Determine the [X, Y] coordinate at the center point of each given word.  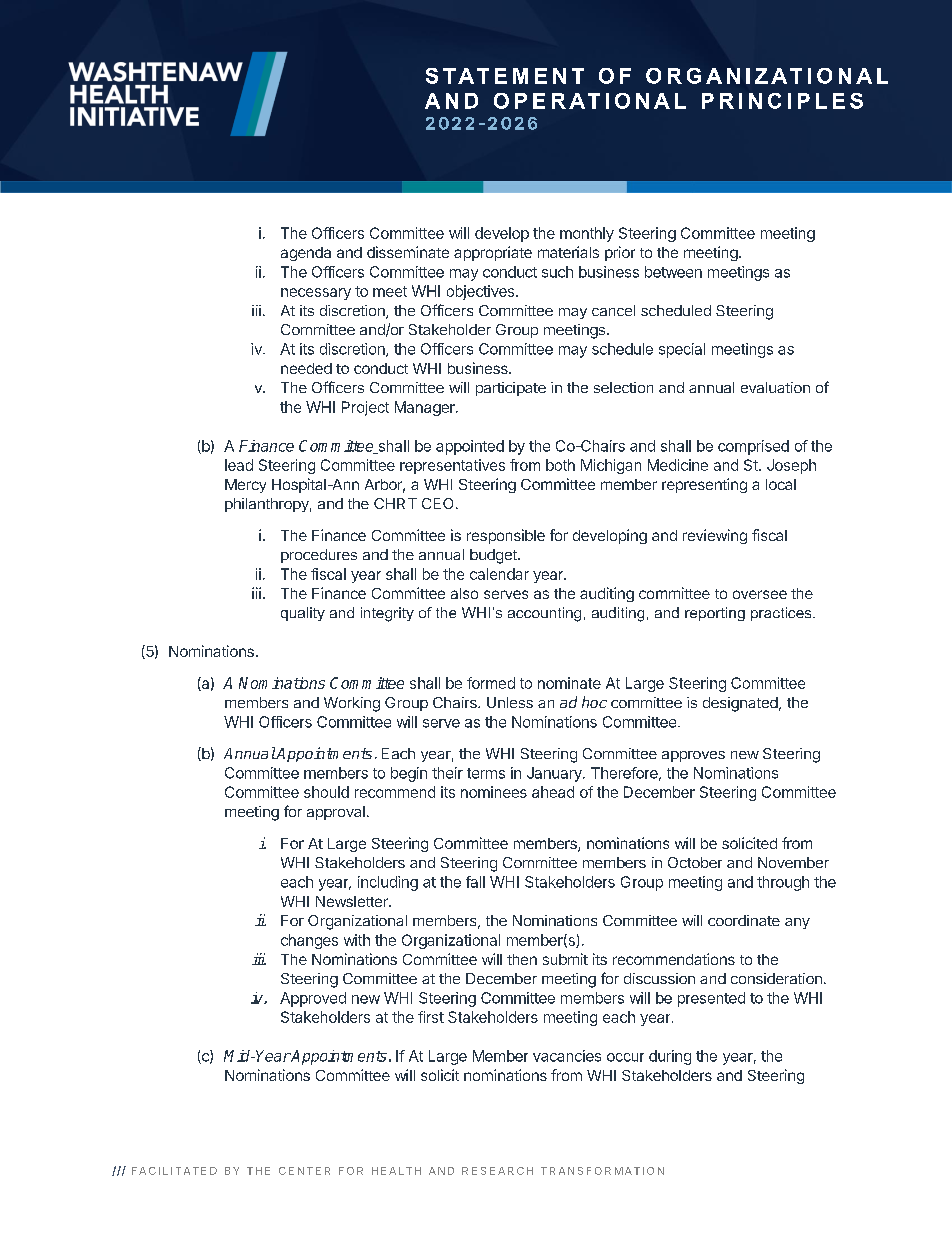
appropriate [493, 253]
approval [336, 813]
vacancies [567, 1056]
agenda [306, 254]
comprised [753, 447]
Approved [313, 999]
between [673, 272]
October [695, 862]
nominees [494, 792]
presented [711, 999]
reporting [715, 614]
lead [239, 465]
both [560, 465]
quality [303, 614]
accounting [544, 614]
